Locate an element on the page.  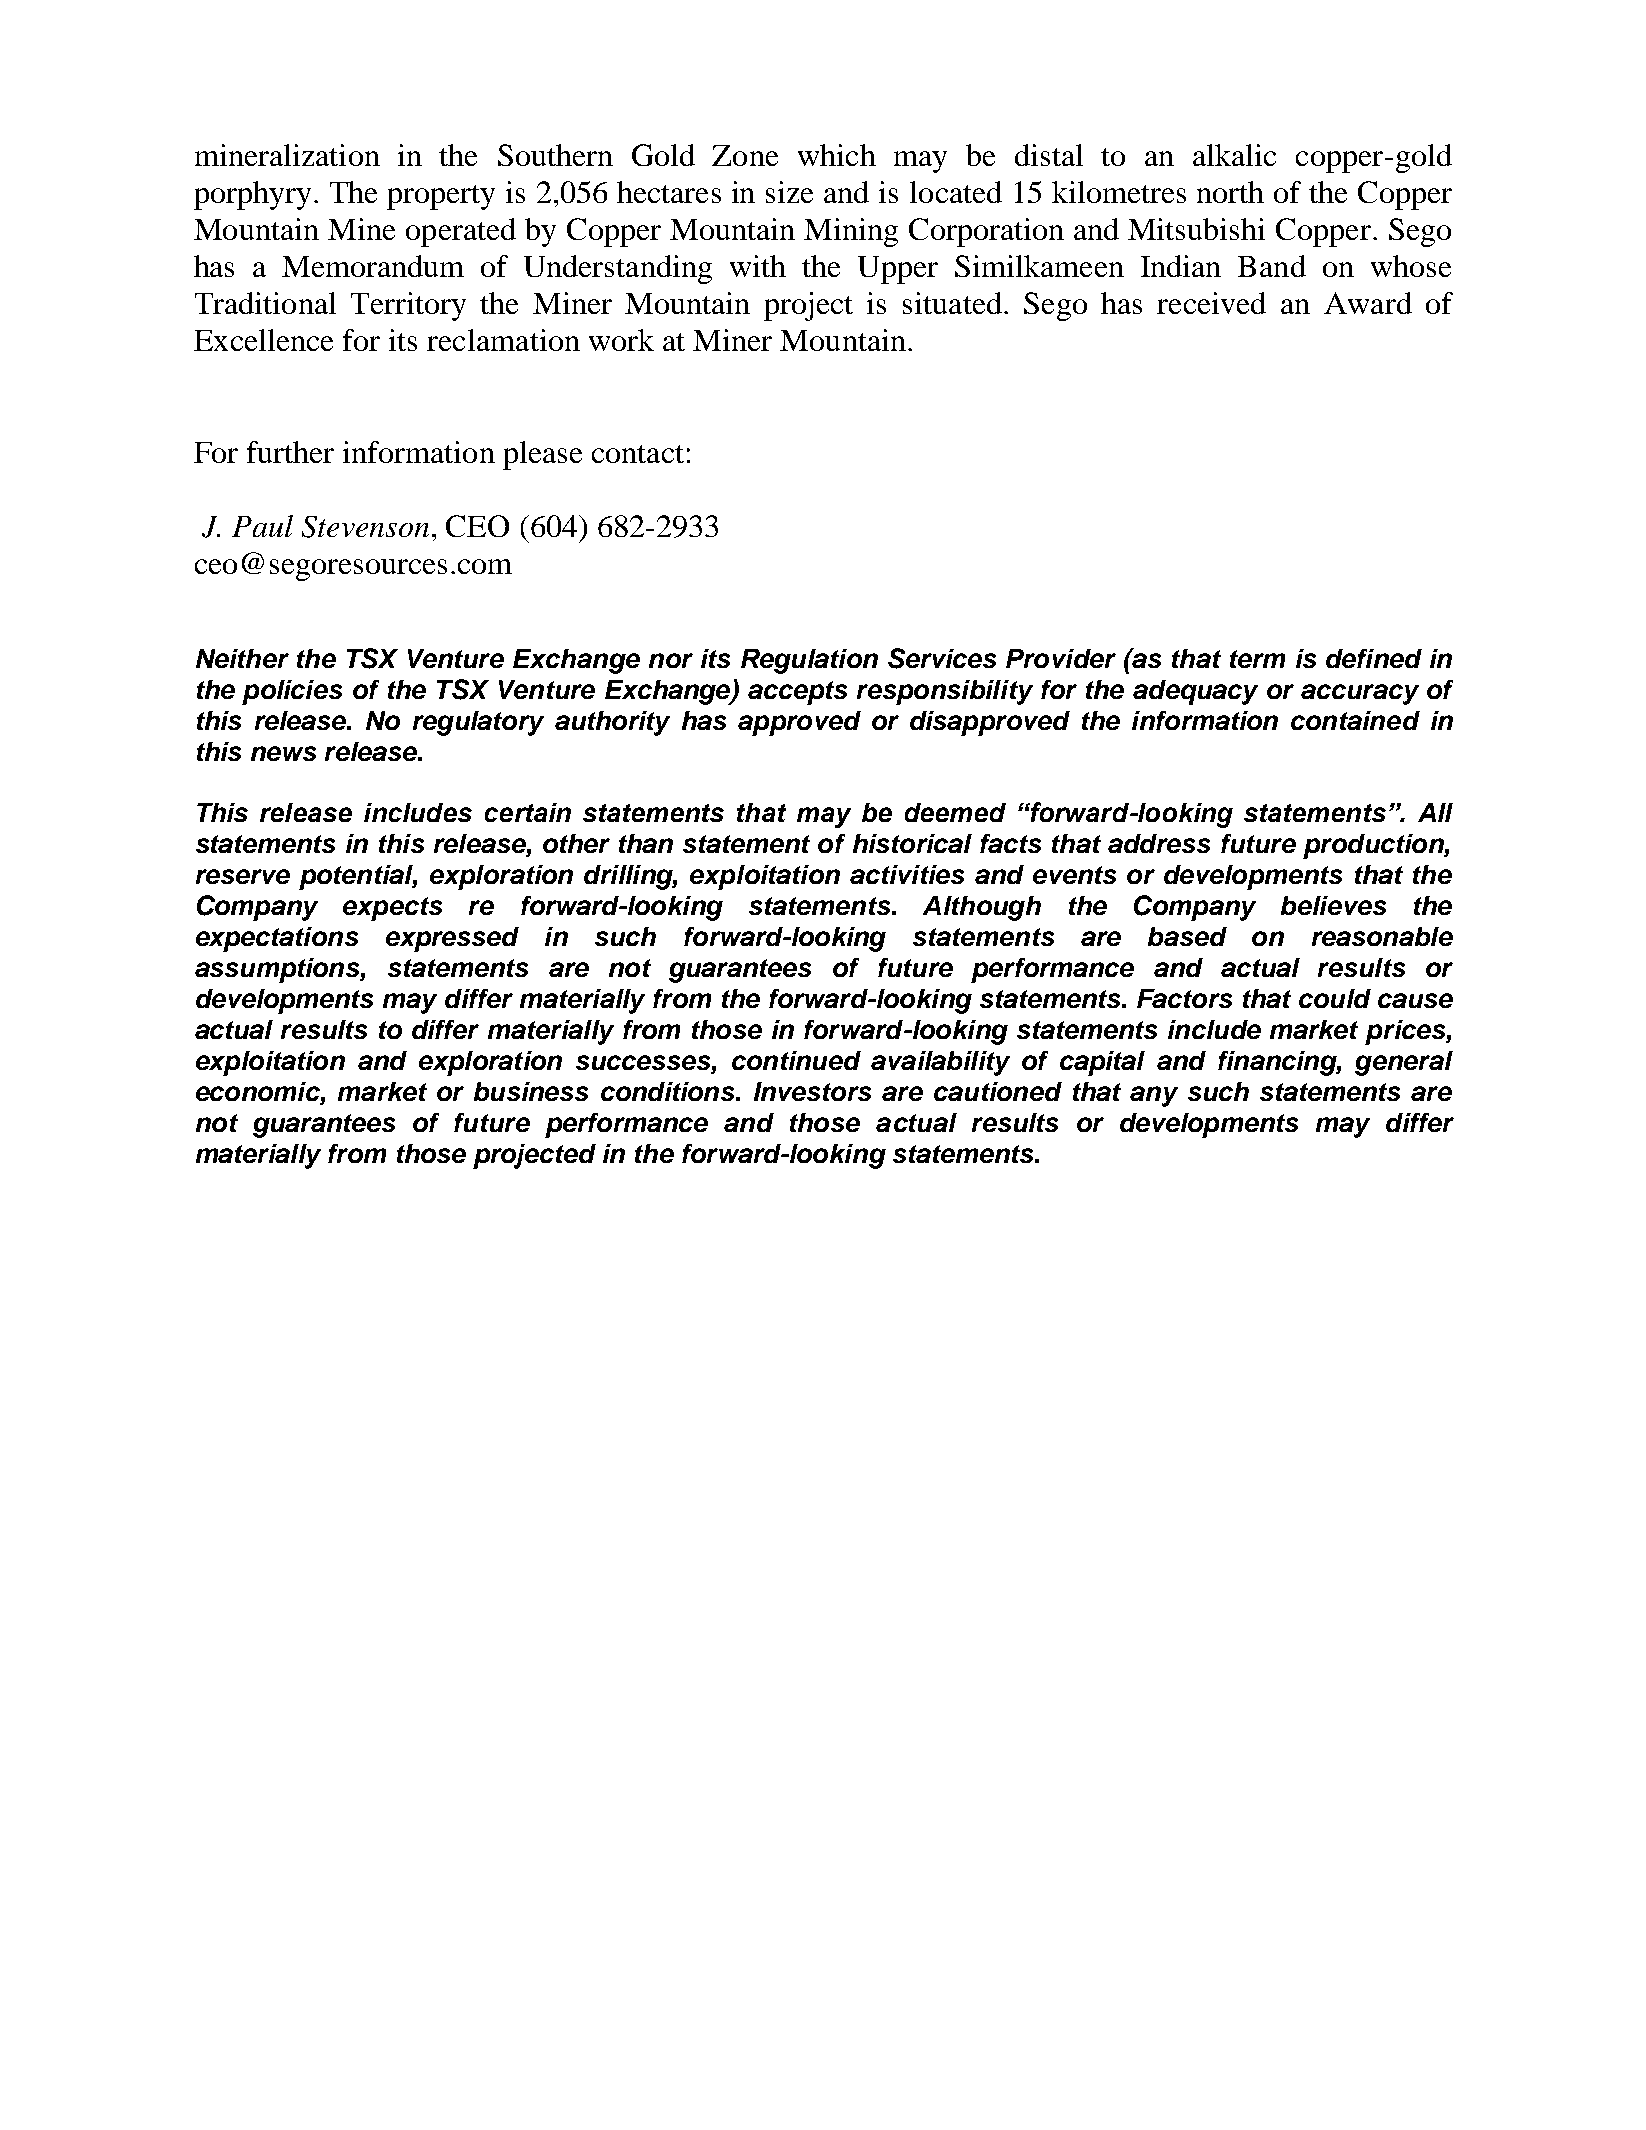
address is located at coordinates (1159, 843).
